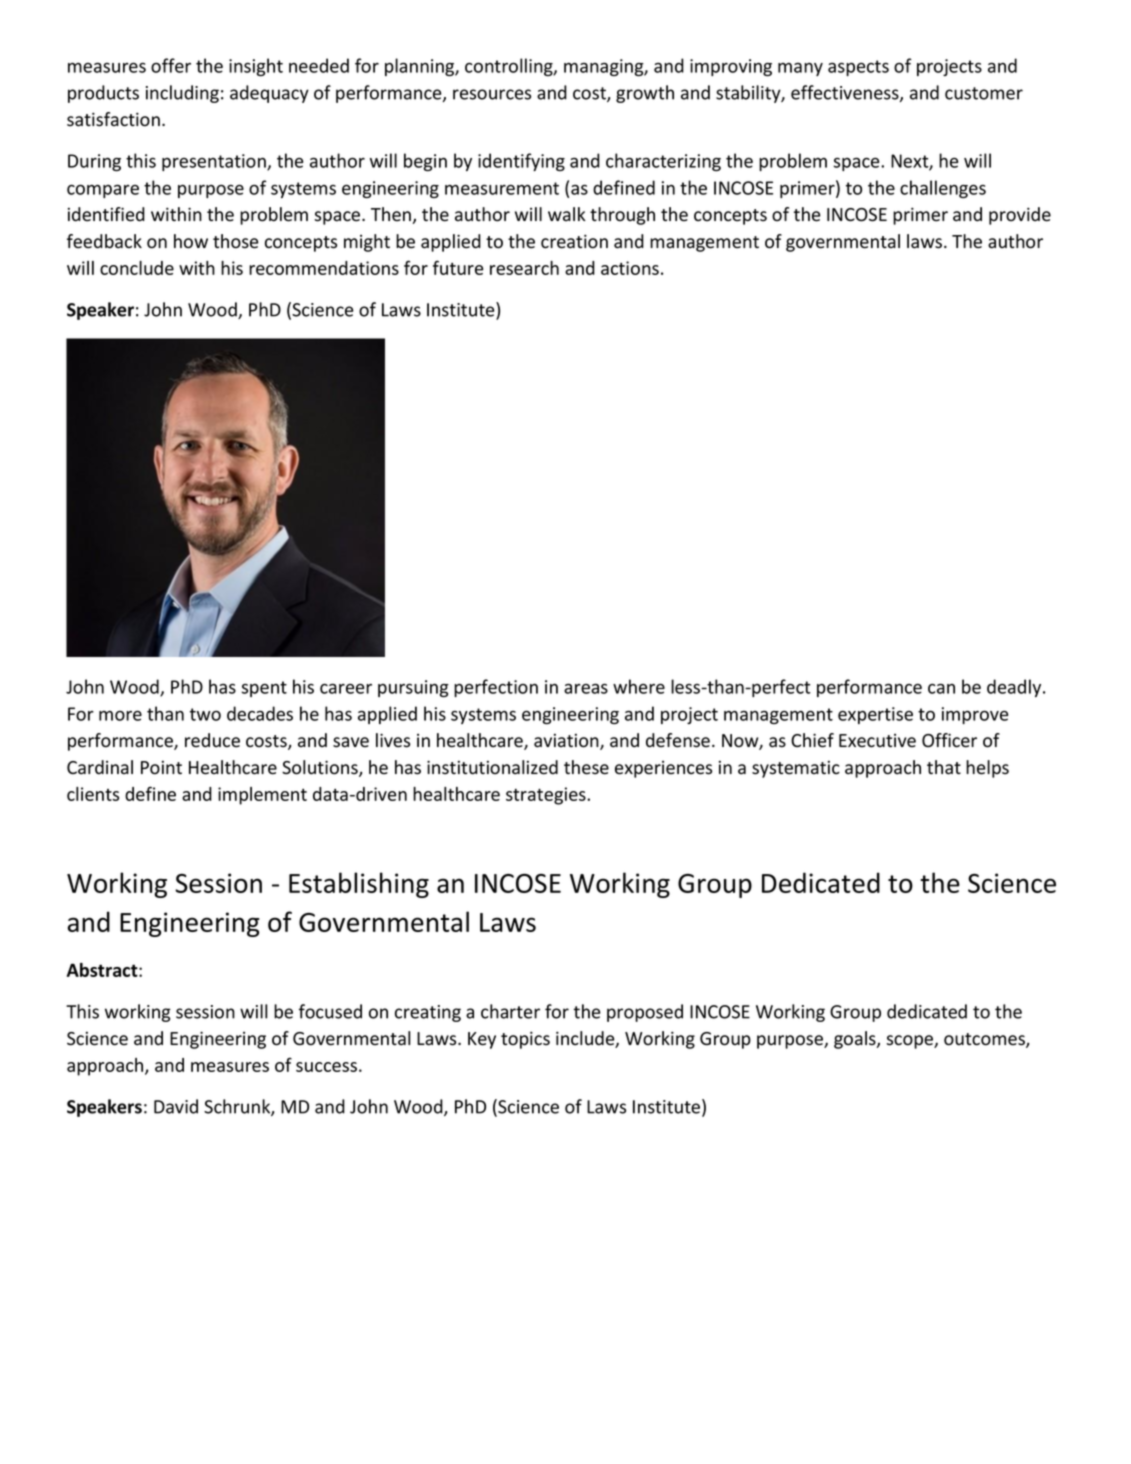  I want to click on spent, so click(264, 689).
